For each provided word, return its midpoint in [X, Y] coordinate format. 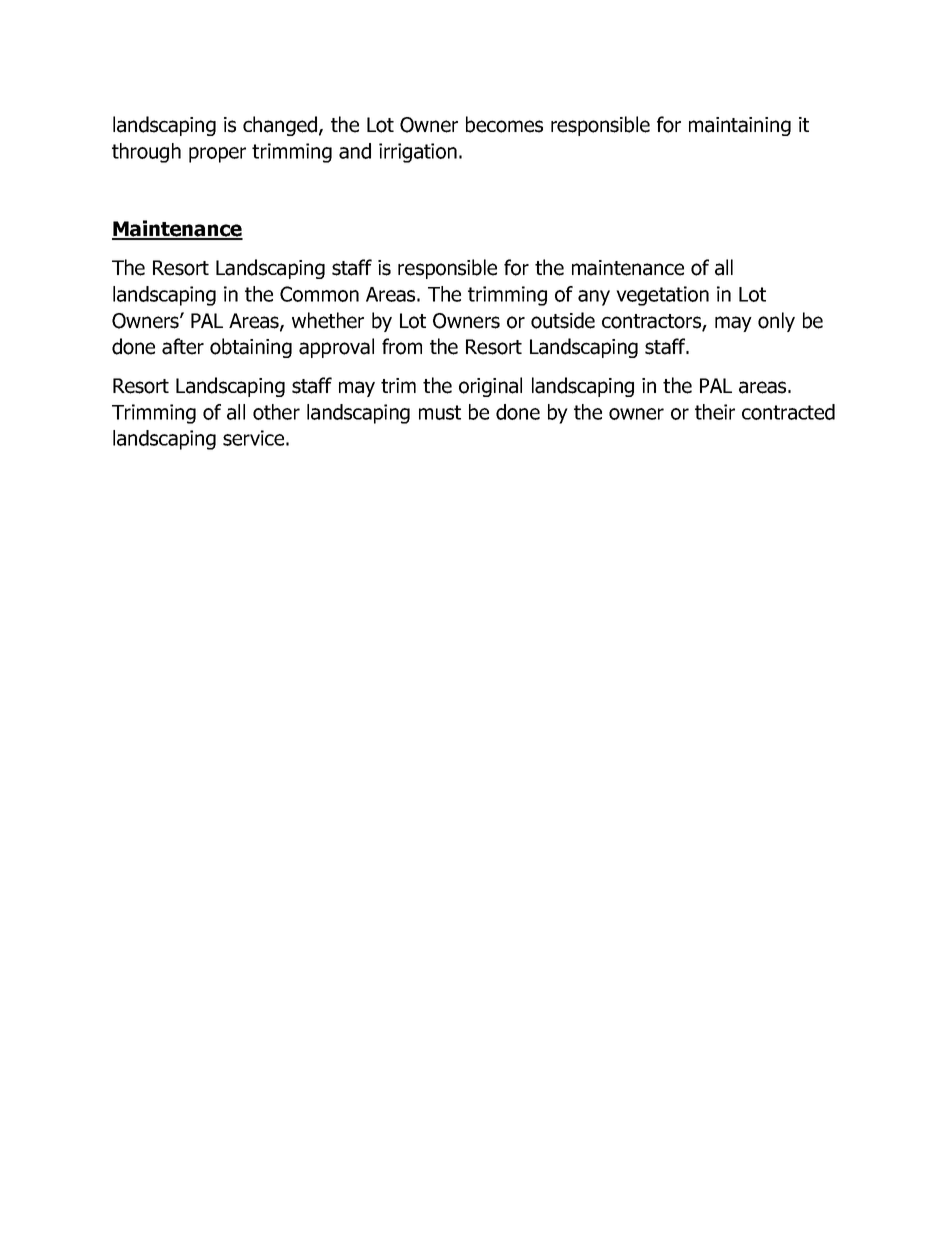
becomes [504, 124]
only [776, 322]
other [276, 412]
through [146, 153]
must [440, 412]
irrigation [418, 153]
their [715, 412]
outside [563, 320]
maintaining [740, 126]
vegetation [662, 296]
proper [217, 155]
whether [328, 320]
